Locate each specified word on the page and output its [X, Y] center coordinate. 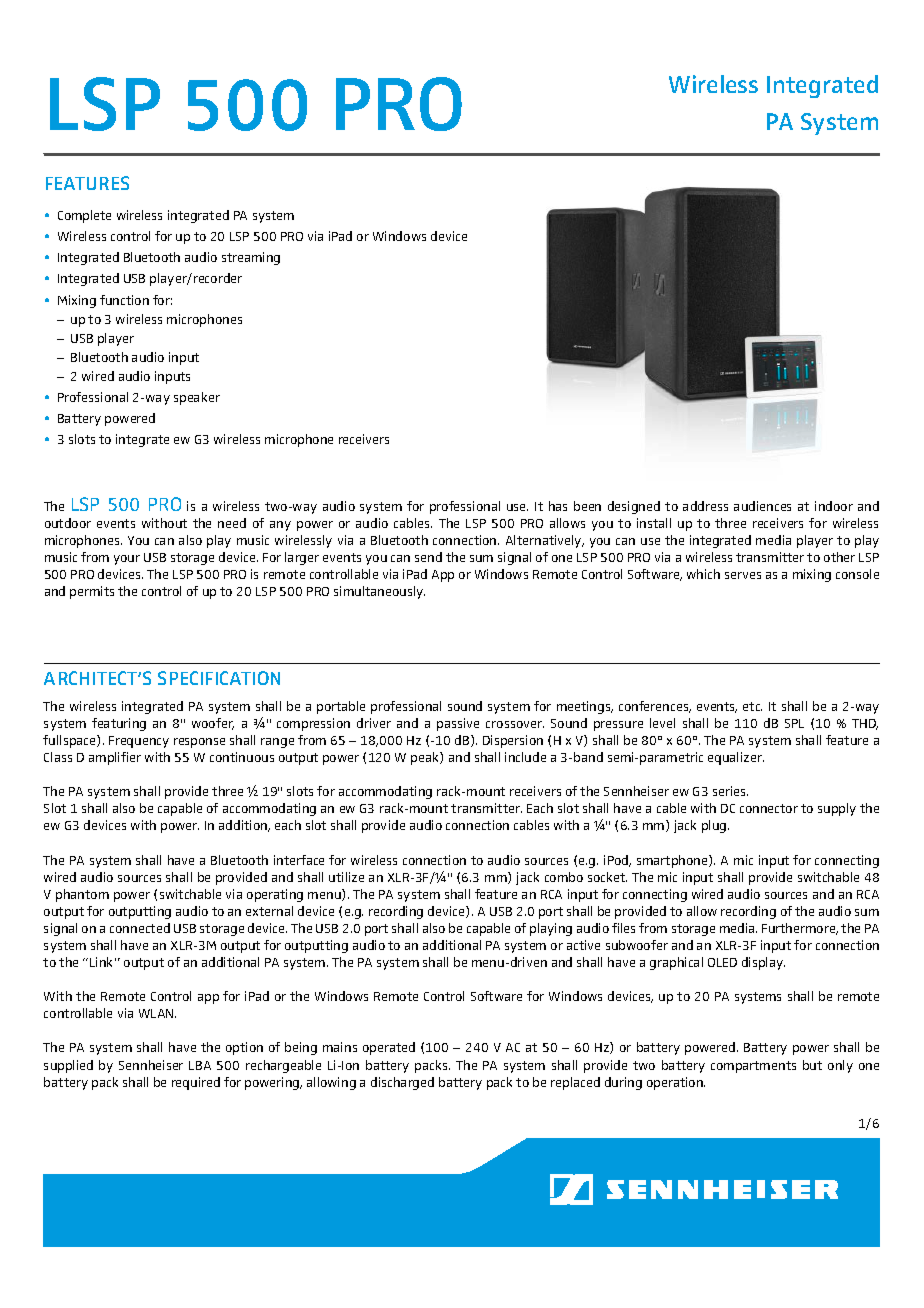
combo [564, 877]
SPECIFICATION [219, 678]
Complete [84, 216]
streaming [251, 258]
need [232, 523]
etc [752, 706]
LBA [200, 1065]
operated [389, 1048]
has [558, 506]
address [705, 506]
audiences [762, 506]
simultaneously [379, 592]
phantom [82, 895]
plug [715, 826]
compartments [753, 1067]
